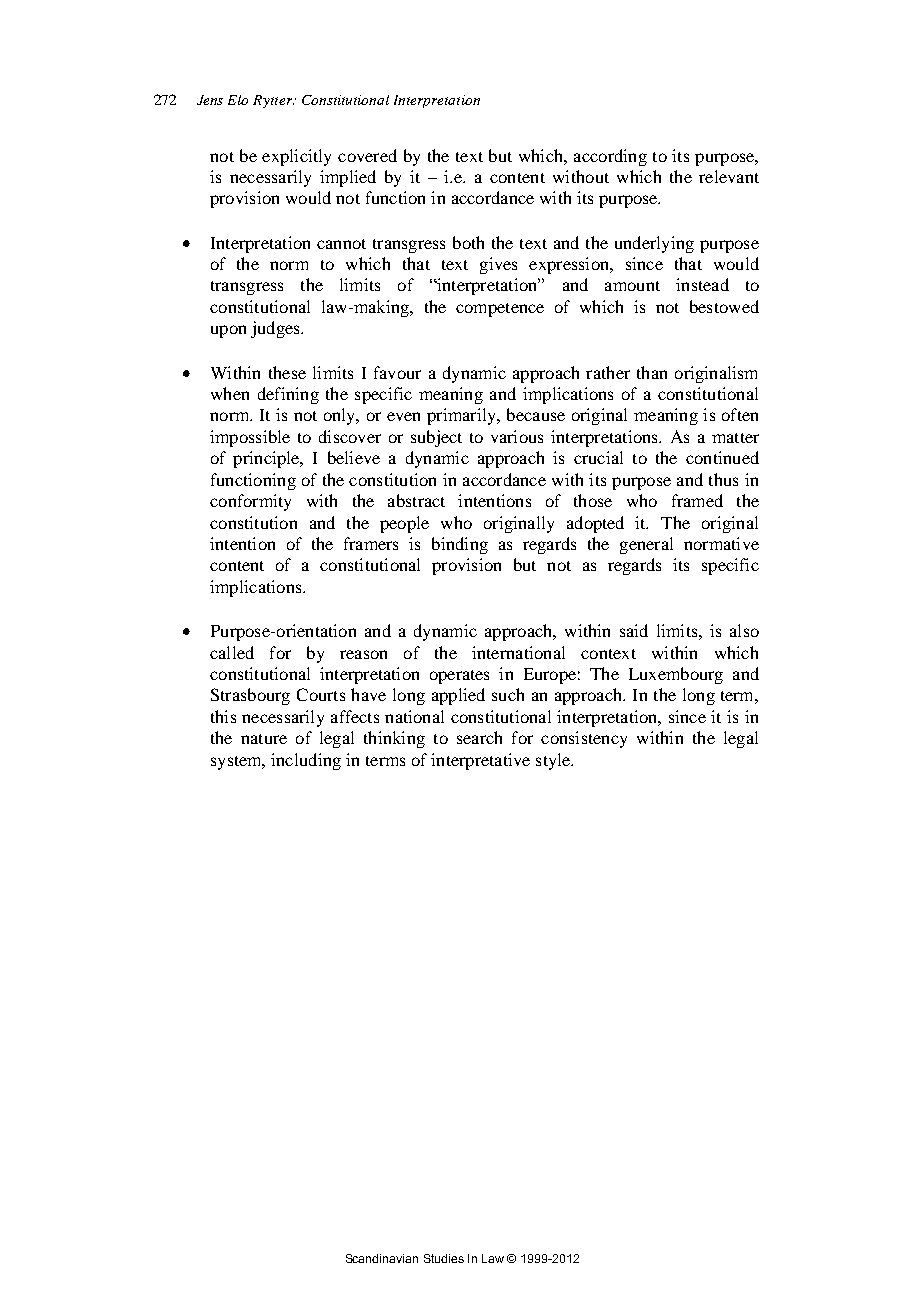 Image resolution: width=924 pixels, height=1308 pixels. What do you see at coordinates (250, 696) in the screenshot?
I see `Strasbourg` at bounding box center [250, 696].
